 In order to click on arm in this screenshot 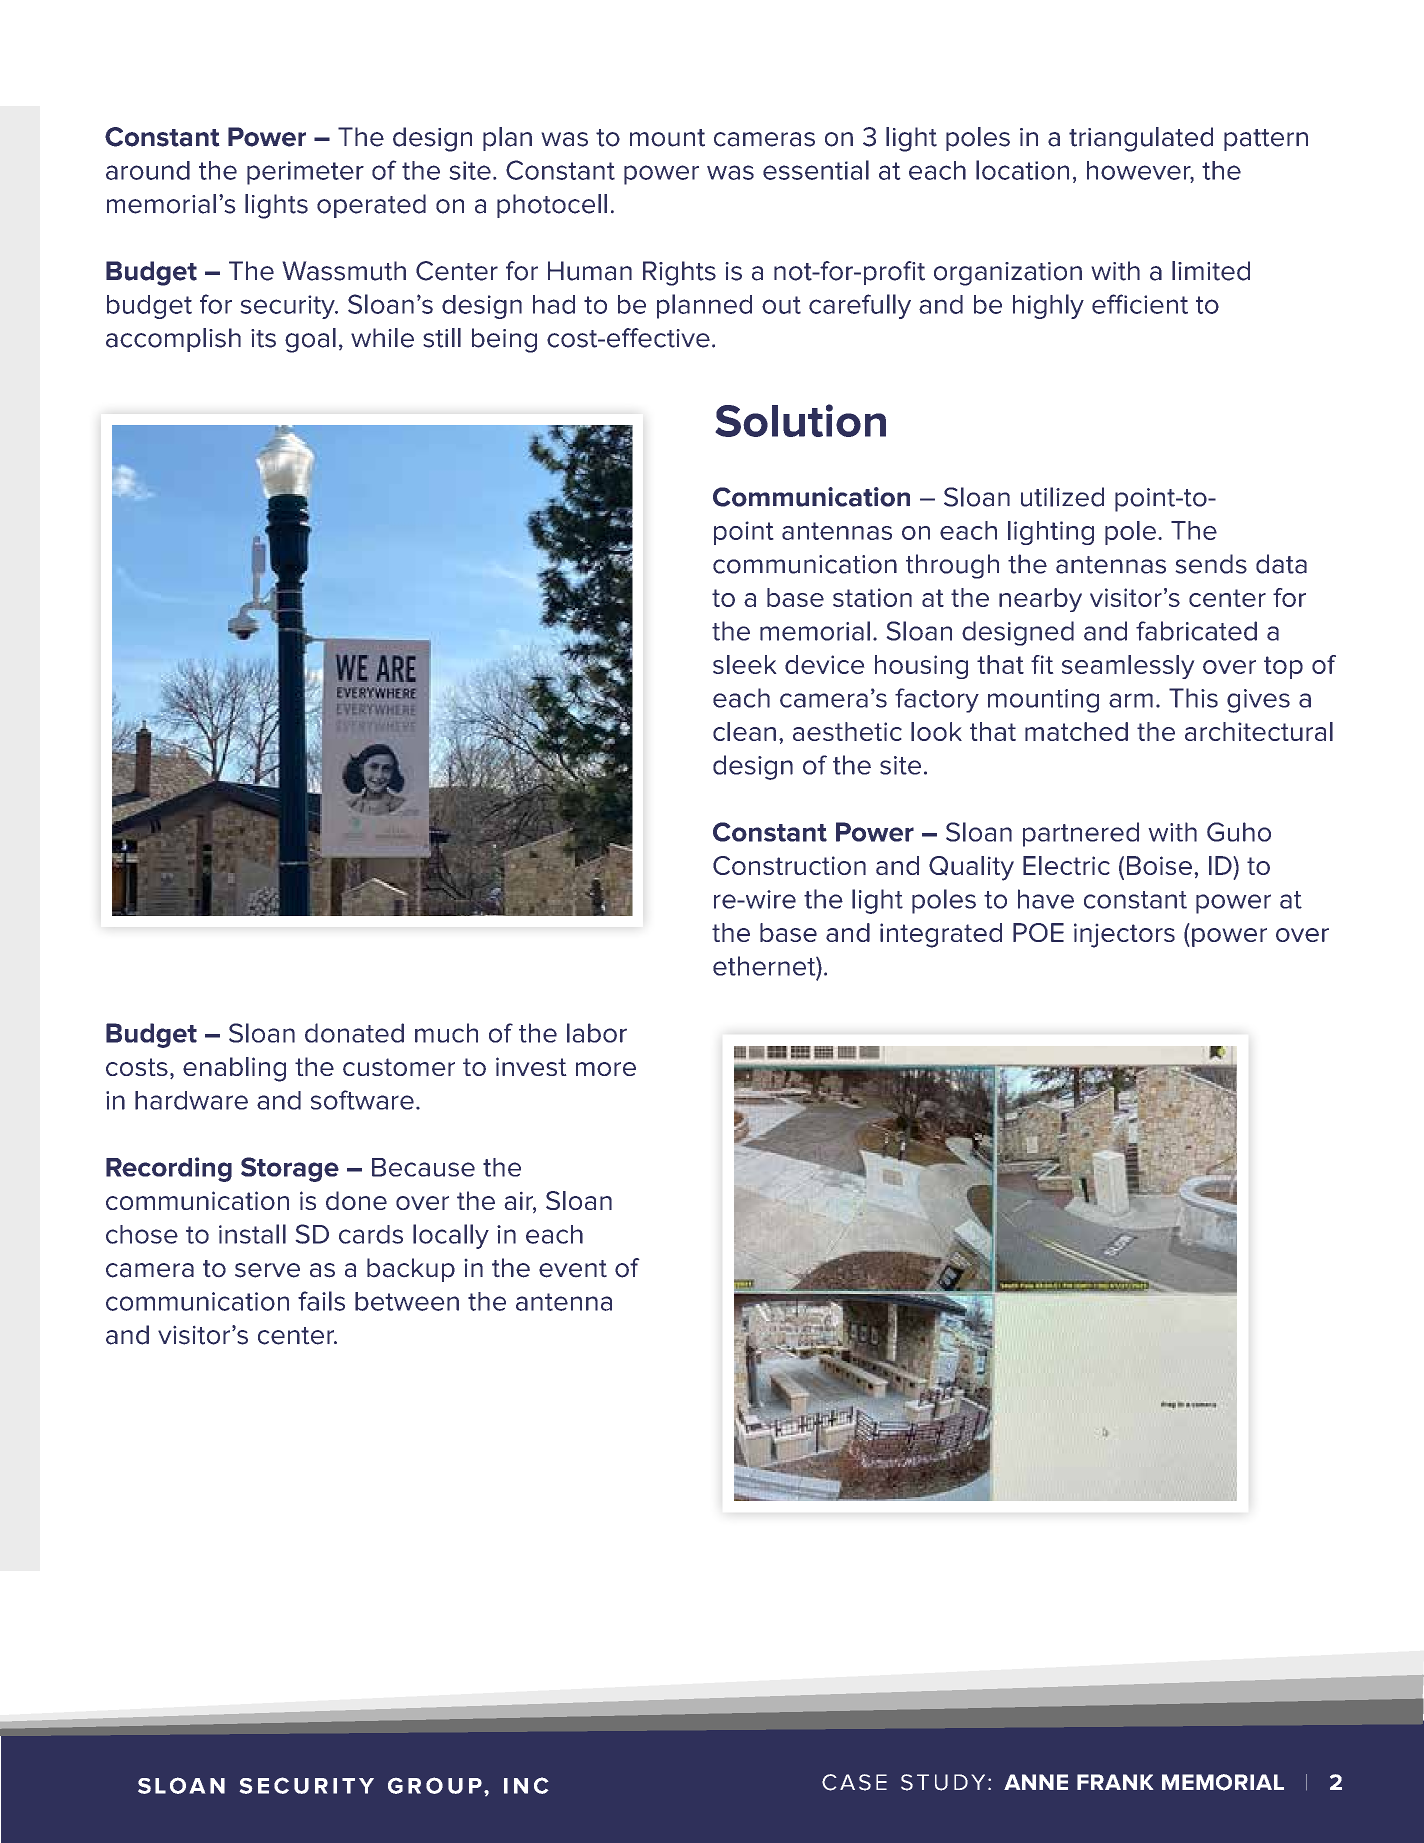, I will do `click(1131, 700)`.
